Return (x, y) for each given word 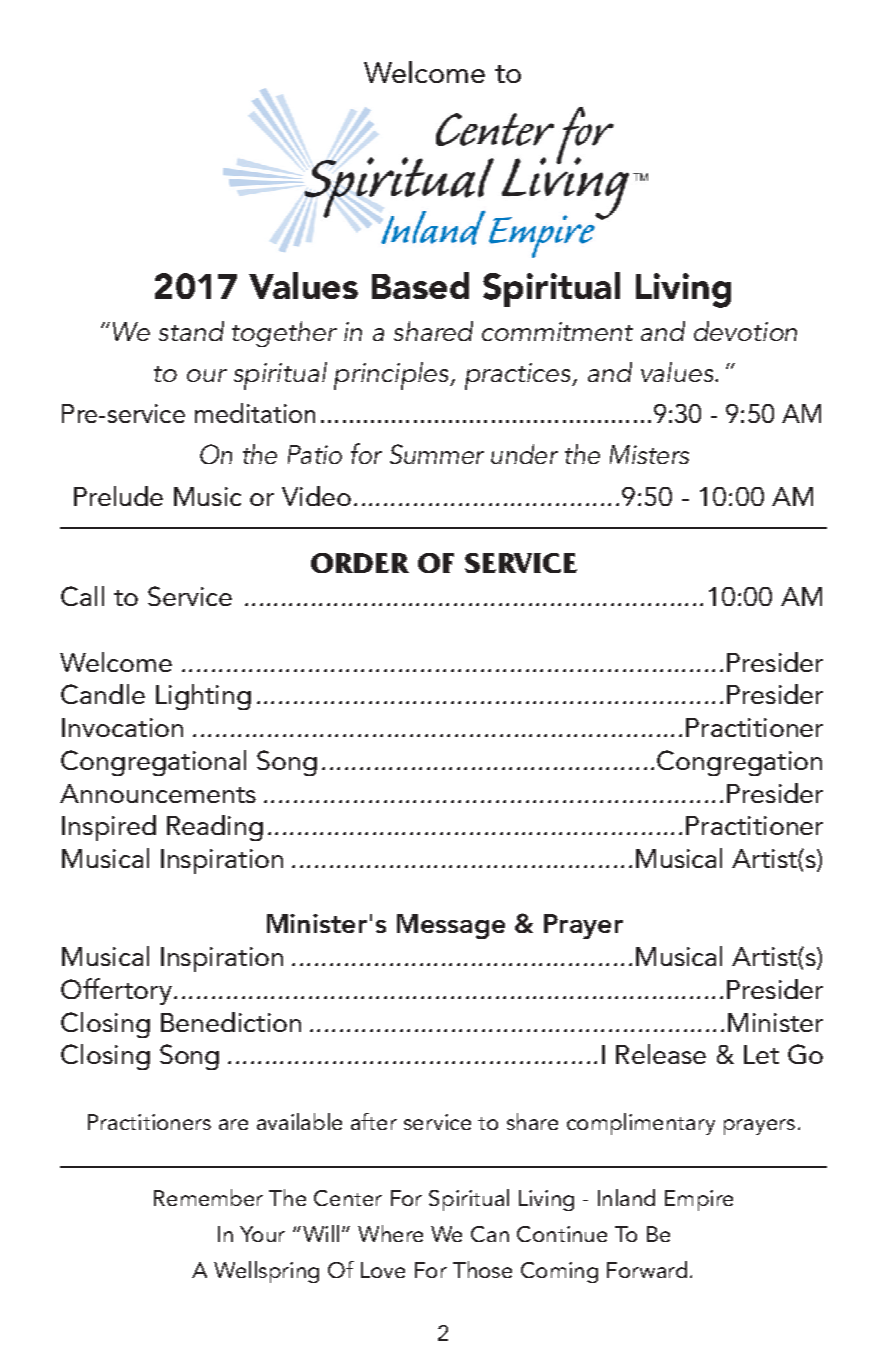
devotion (745, 331)
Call (82, 596)
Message (451, 926)
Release (661, 1054)
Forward (647, 1269)
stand (191, 331)
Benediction (231, 1022)
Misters (649, 454)
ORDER (360, 563)
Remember (208, 1197)
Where (390, 1233)
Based (420, 285)
